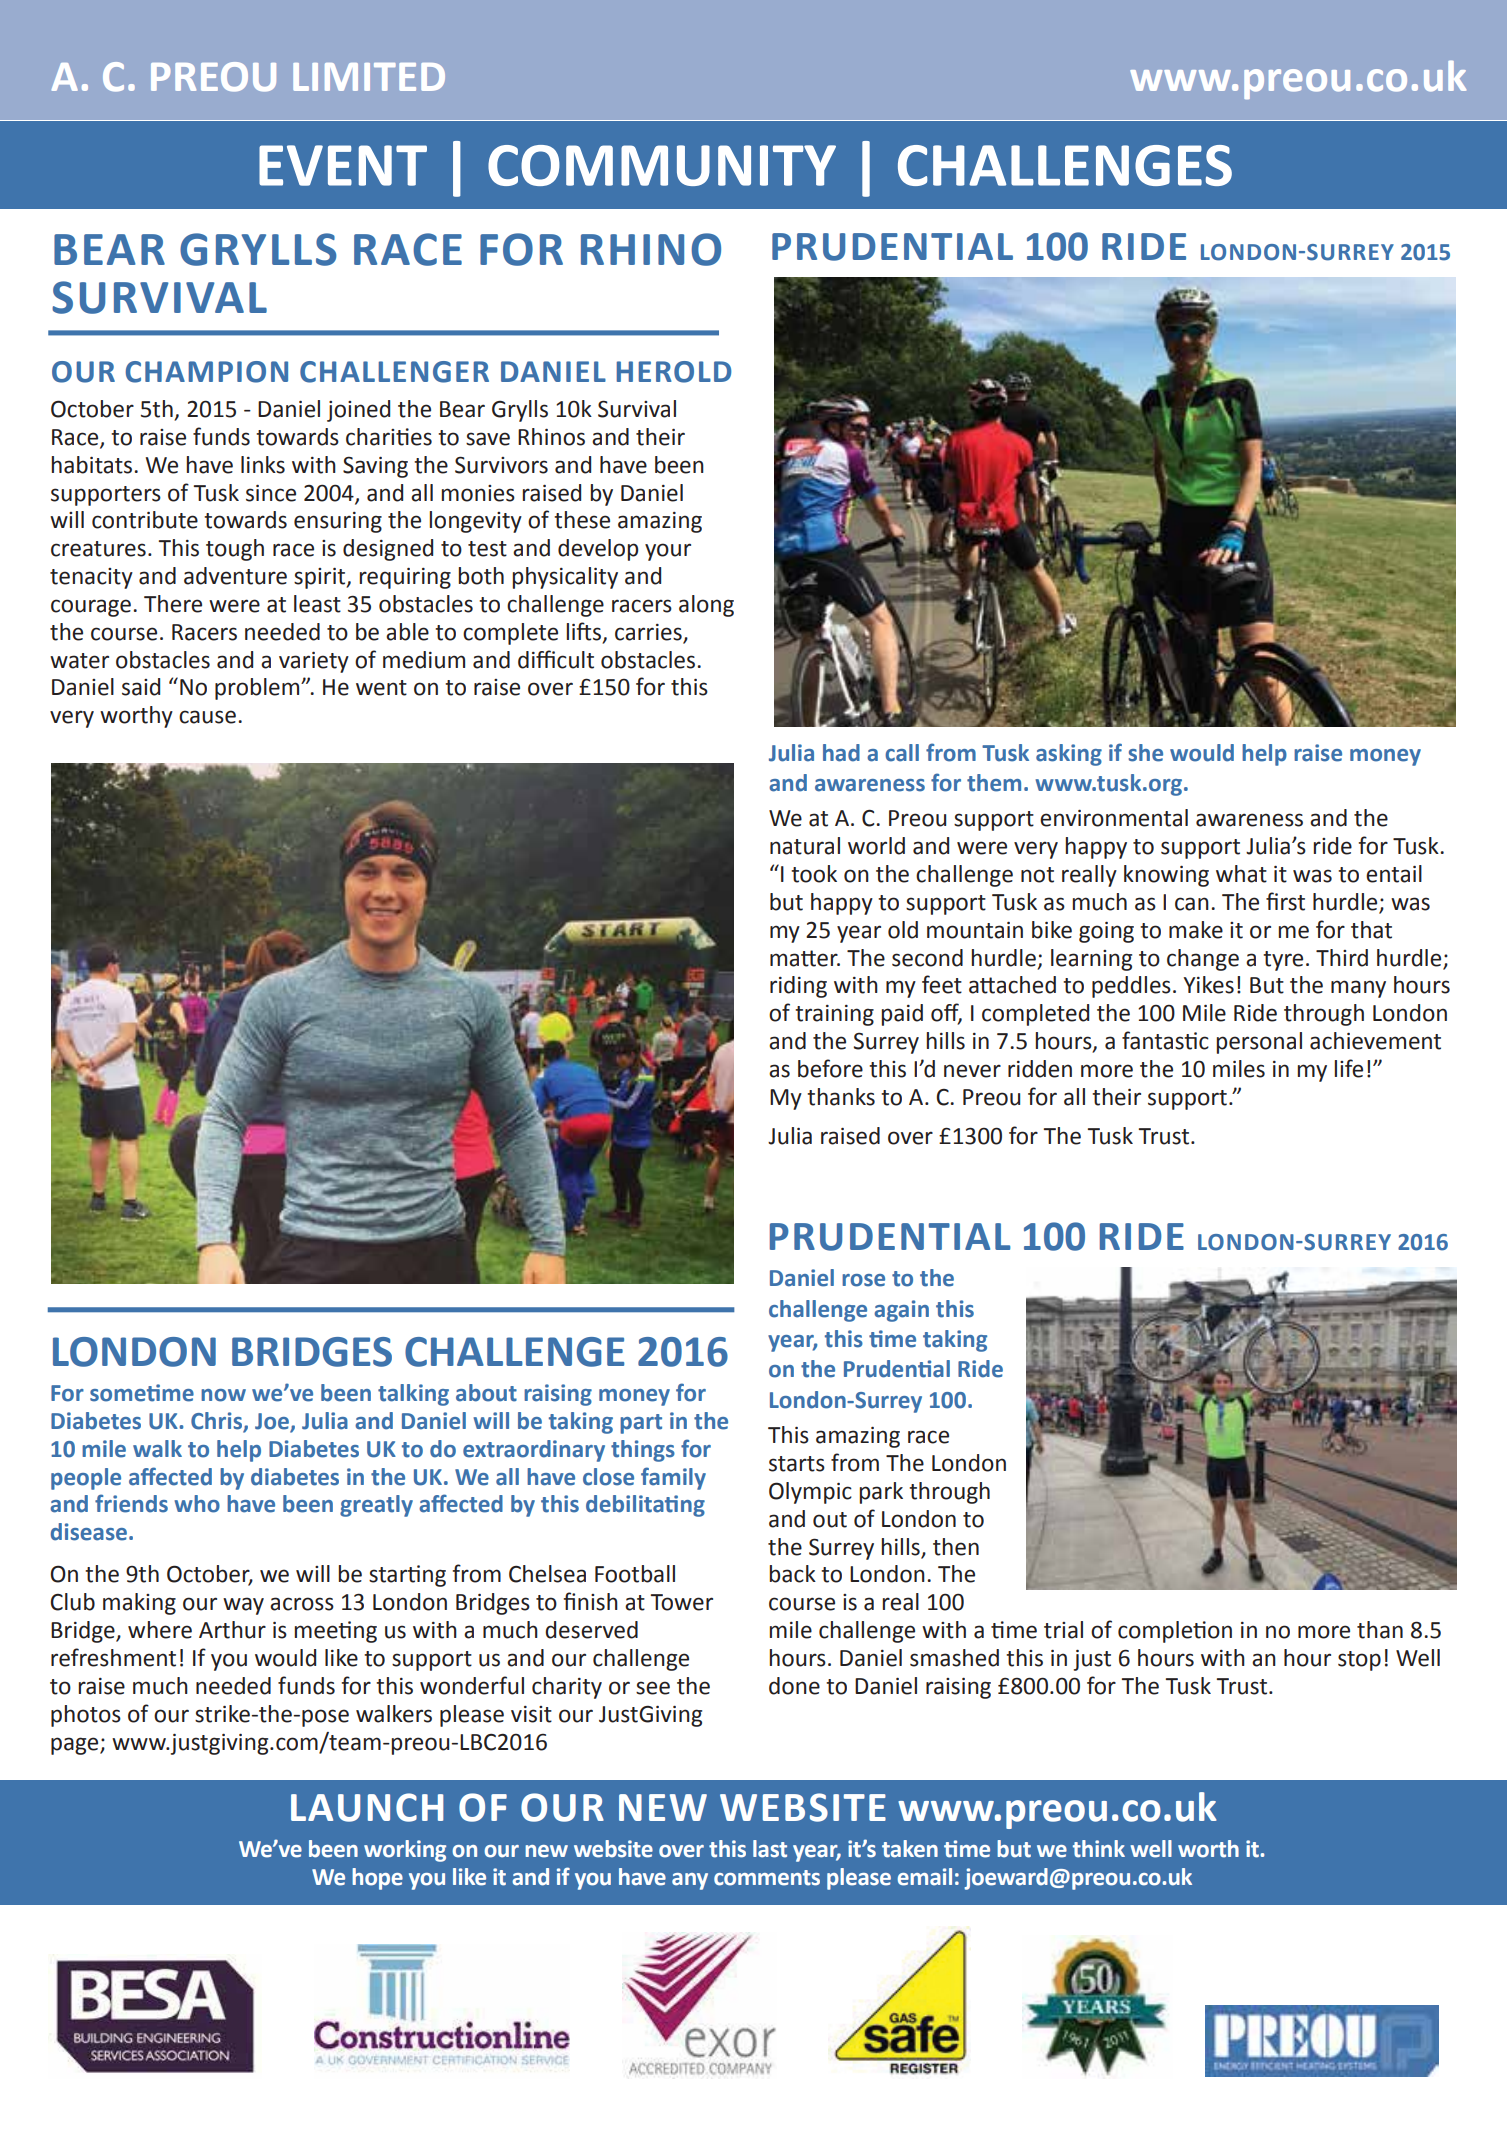 This screenshot has width=1507, height=2131. Describe the element at coordinates (798, 987) in the screenshot. I see `riding` at that location.
